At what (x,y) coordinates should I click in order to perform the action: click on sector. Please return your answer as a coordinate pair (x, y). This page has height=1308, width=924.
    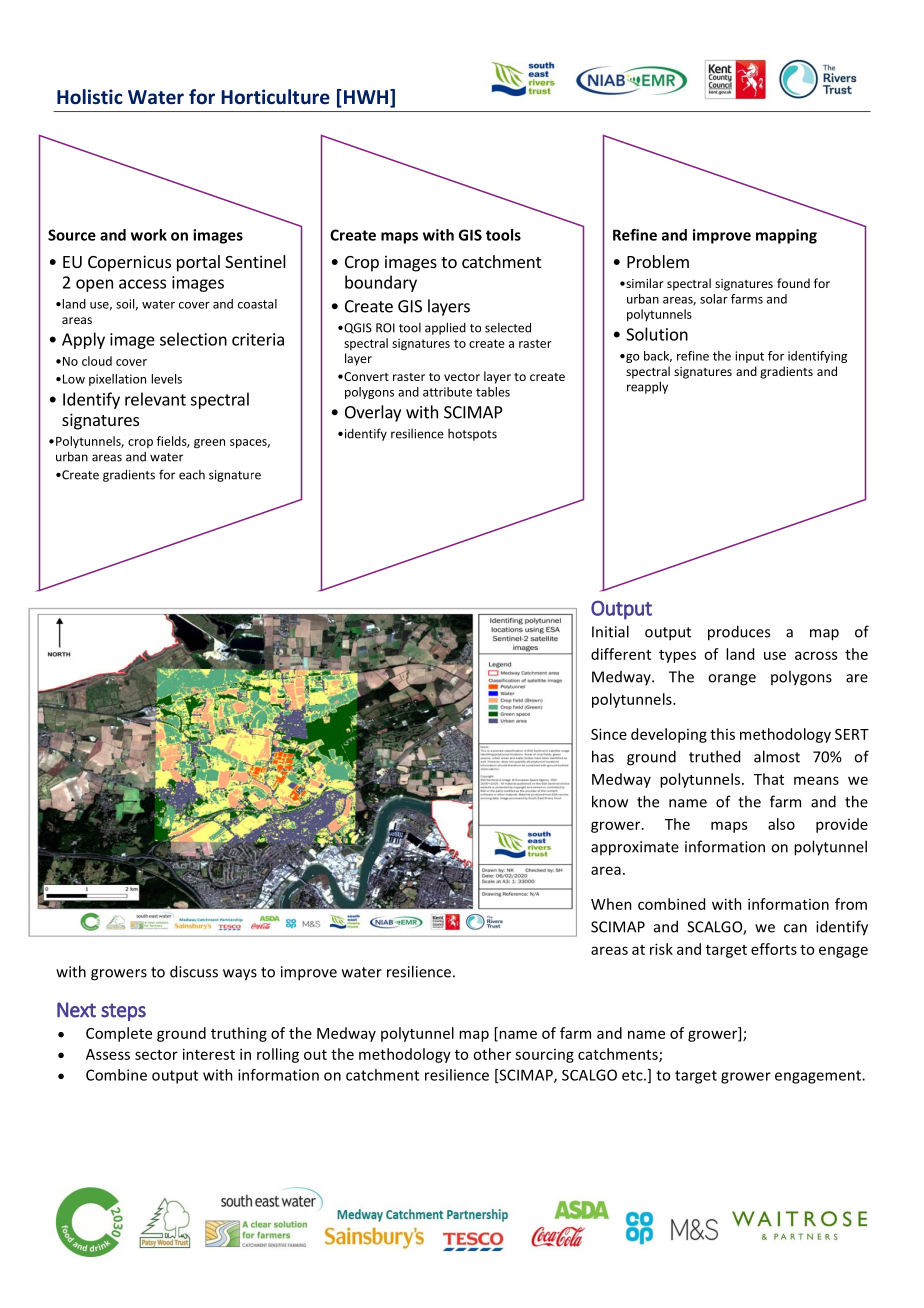
    Looking at the image, I should click on (156, 1055).
